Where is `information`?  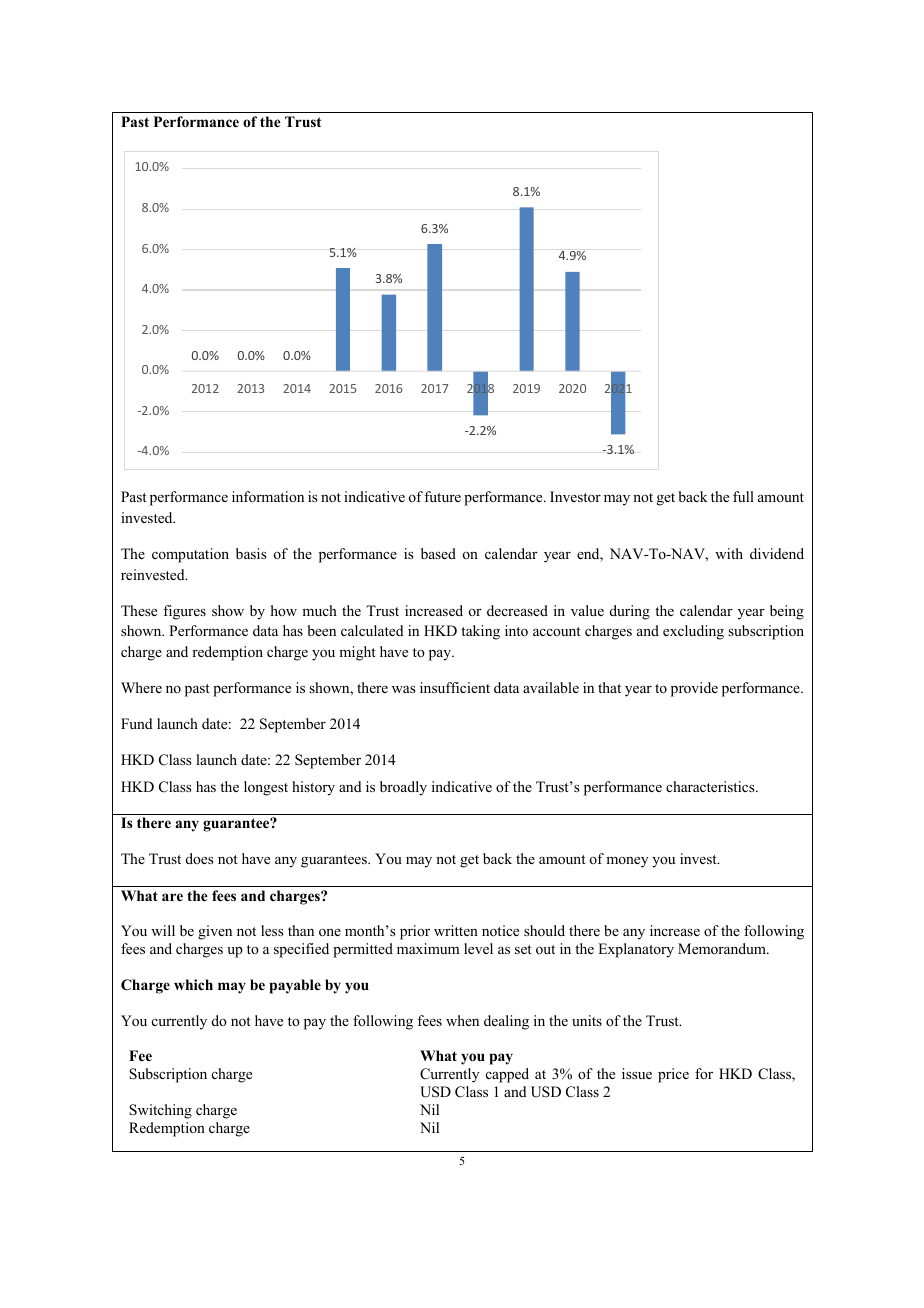 information is located at coordinates (268, 496).
